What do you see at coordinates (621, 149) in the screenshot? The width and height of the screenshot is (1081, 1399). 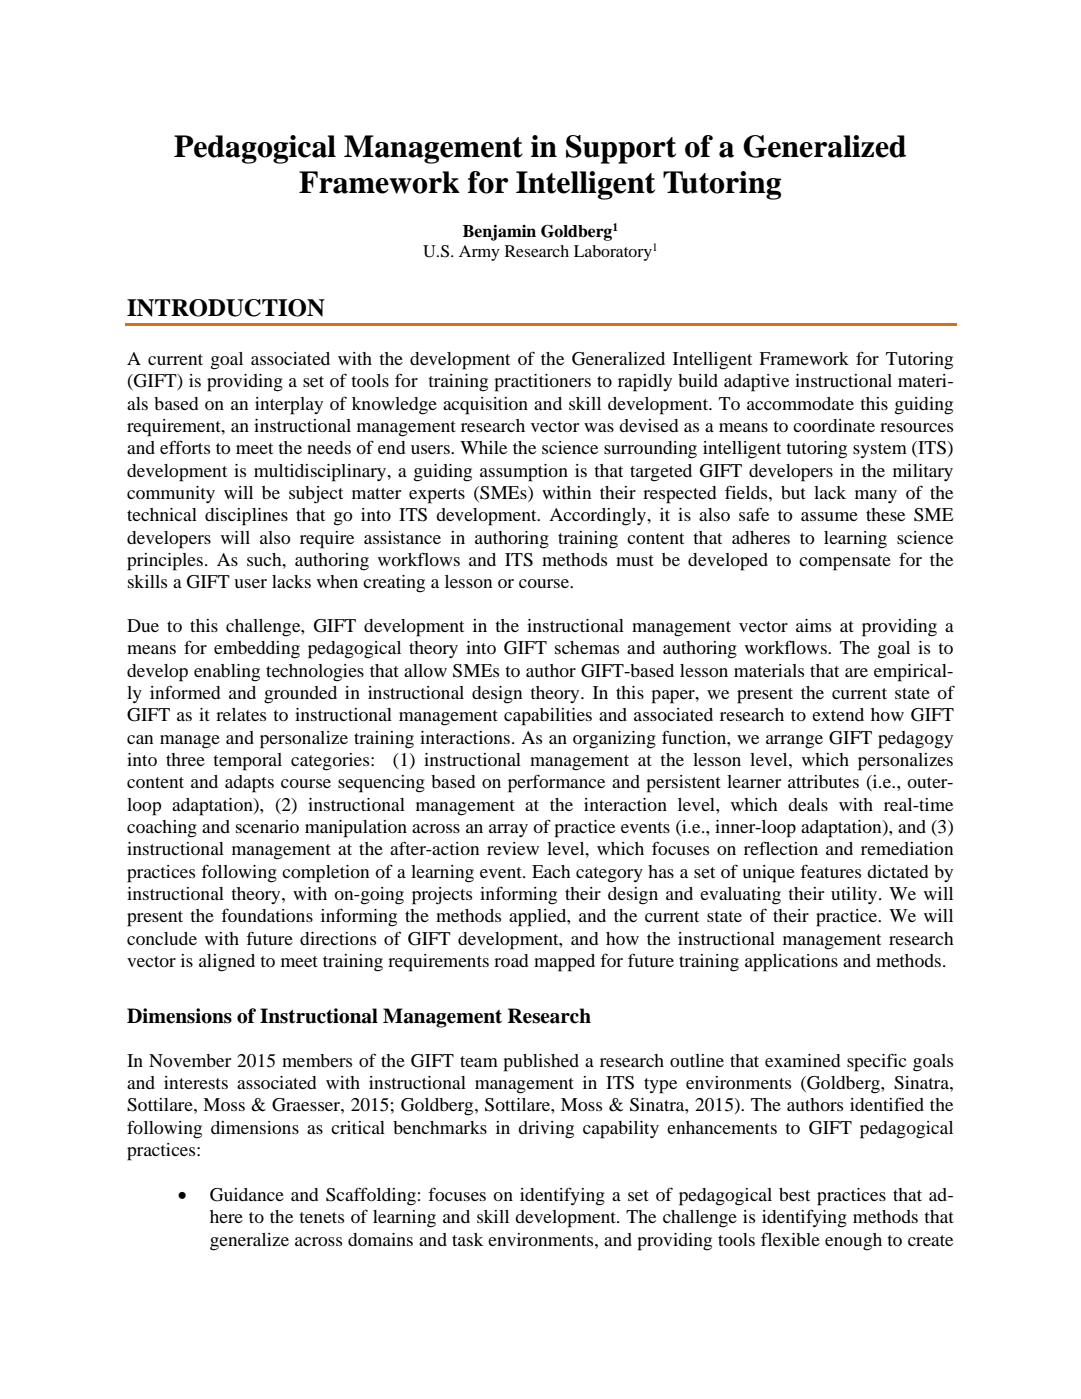 I see `Support` at bounding box center [621, 149].
